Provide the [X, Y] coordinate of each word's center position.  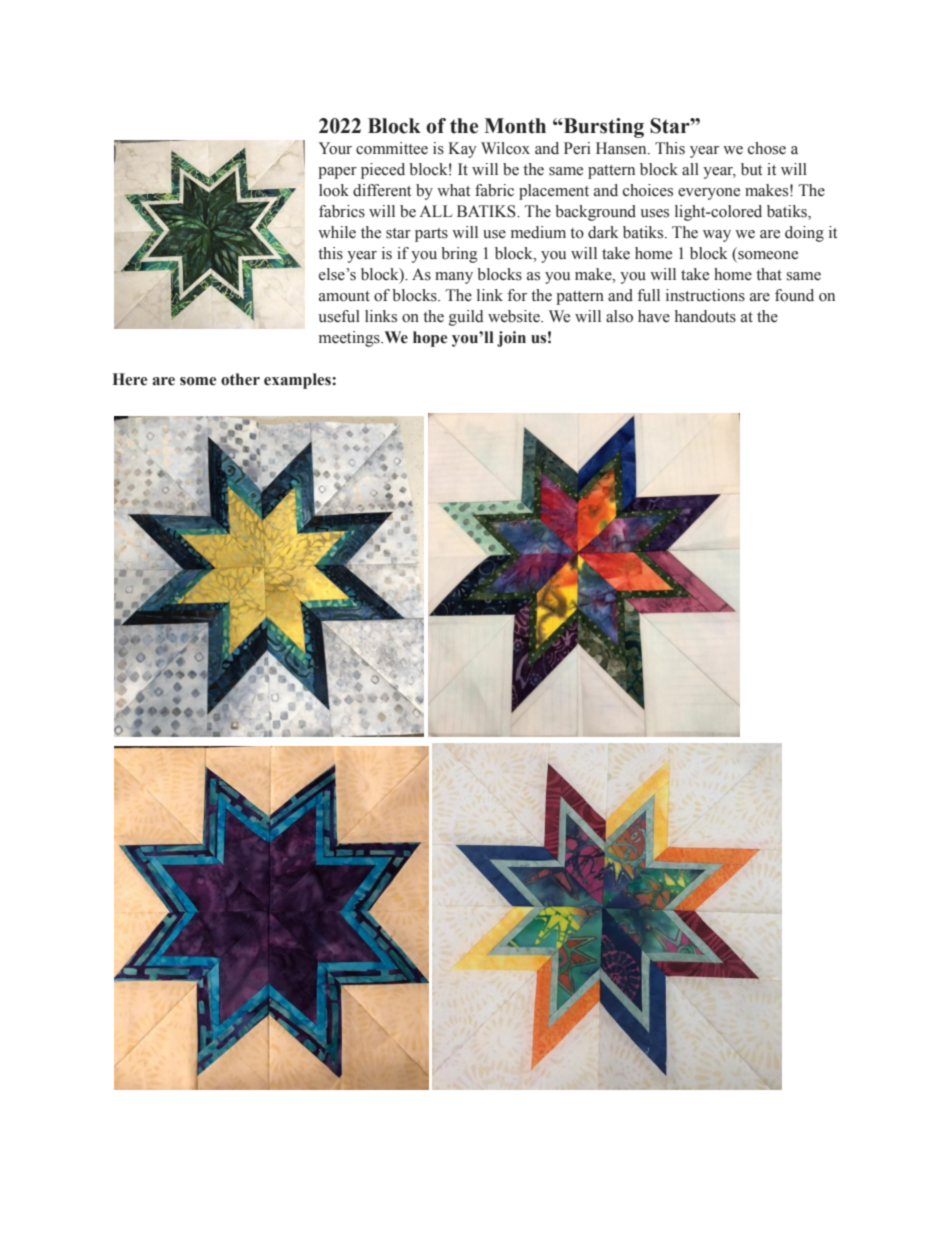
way [717, 236]
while [337, 232]
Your [335, 148]
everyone [709, 194]
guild [466, 318]
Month [515, 126]
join [511, 339]
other [240, 379]
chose [767, 148]
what [453, 190]
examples [298, 381]
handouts [705, 316]
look [334, 190]
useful [339, 316]
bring [459, 255]
